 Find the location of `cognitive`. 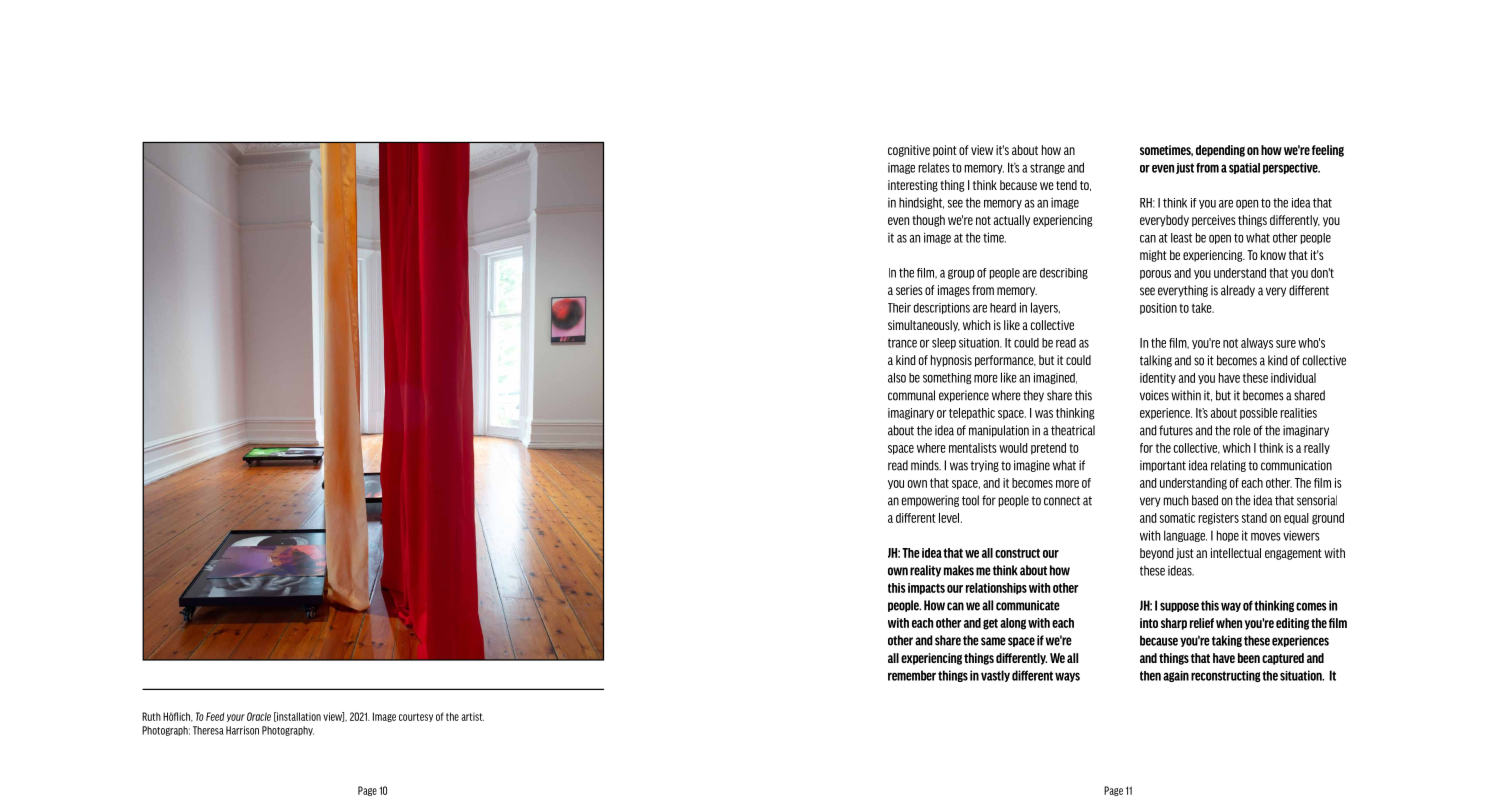

cognitive is located at coordinates (909, 151).
